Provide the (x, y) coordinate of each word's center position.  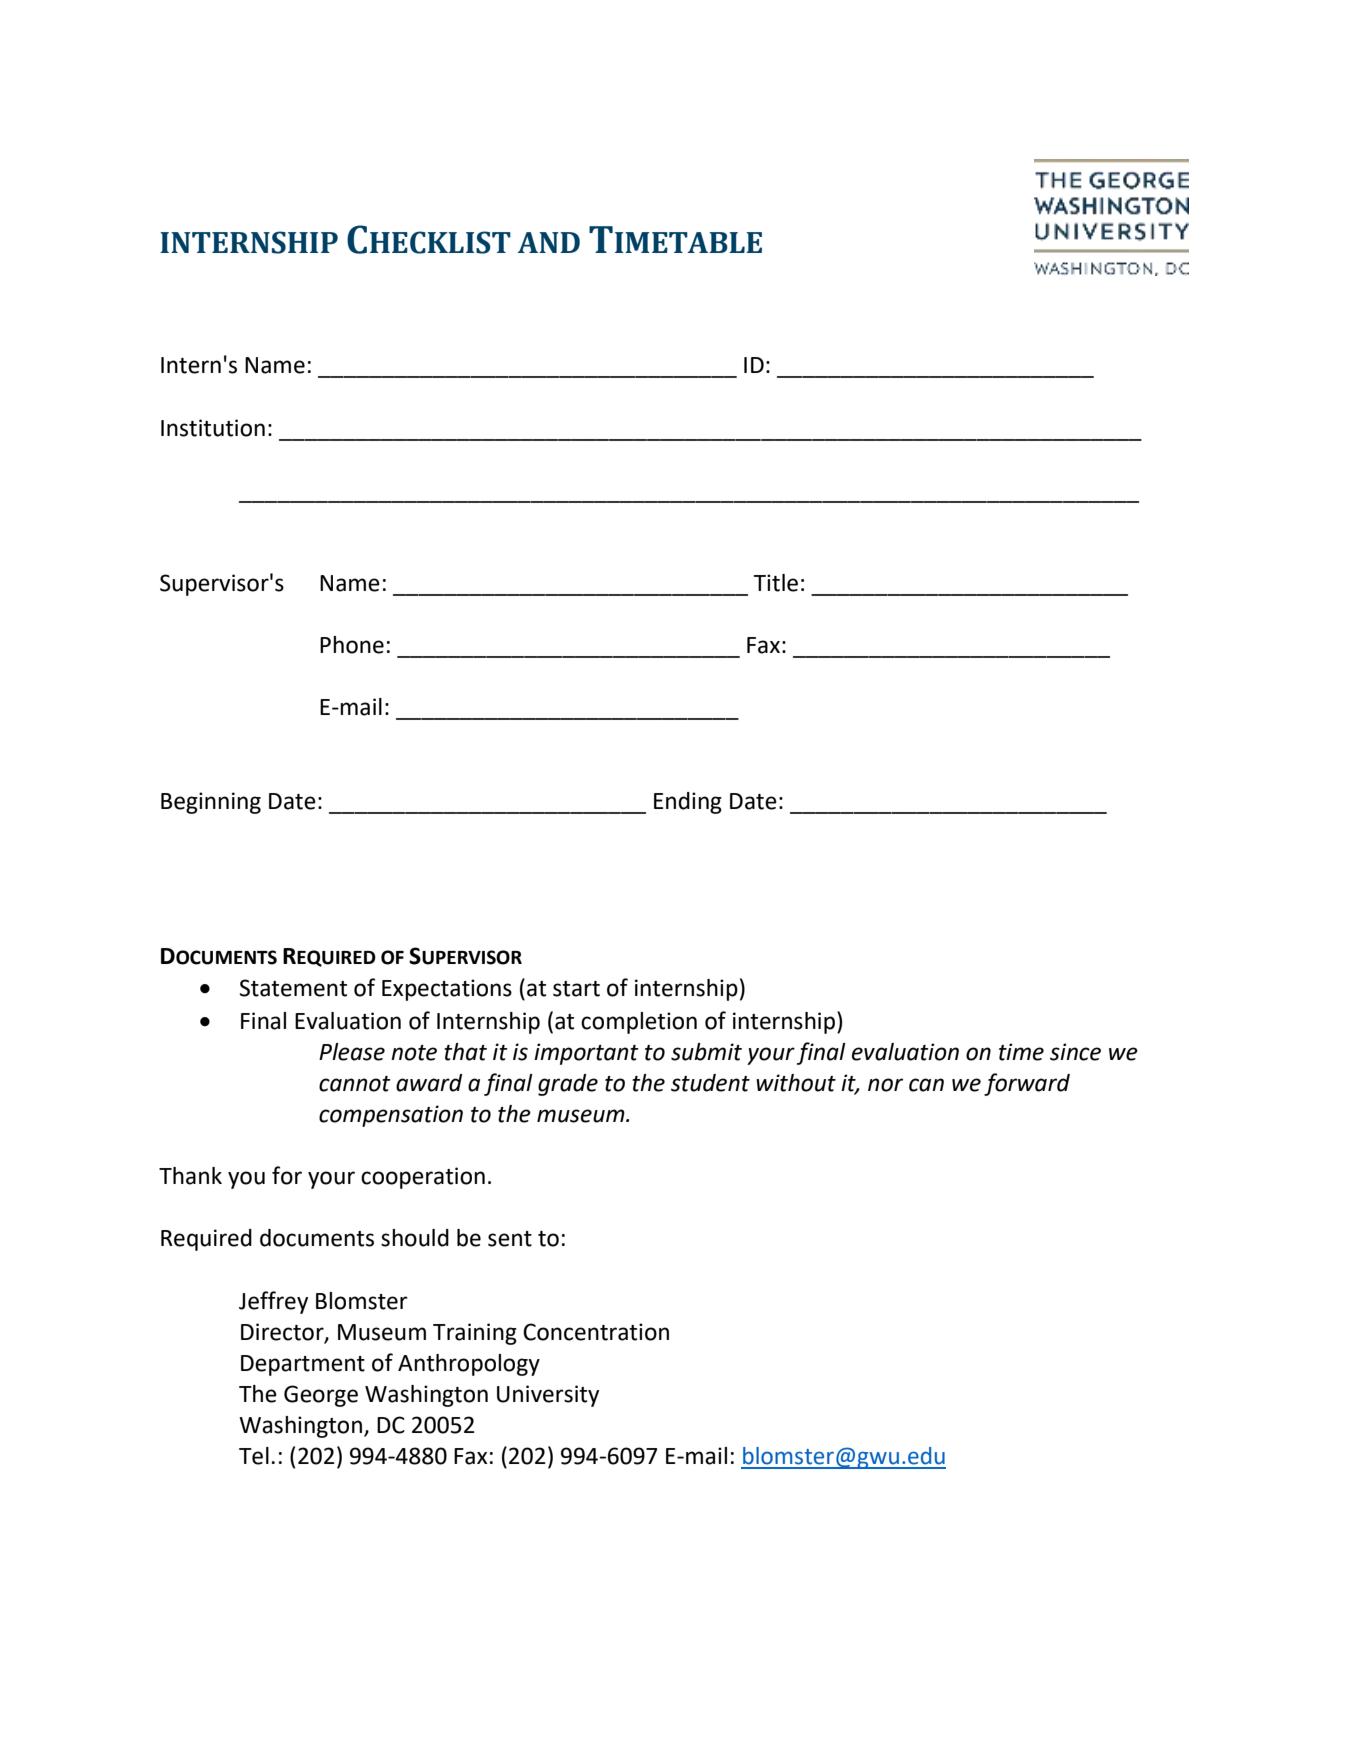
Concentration (596, 1332)
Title (776, 583)
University (548, 1396)
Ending (688, 803)
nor (885, 1085)
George (321, 1396)
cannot (355, 1084)
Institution (213, 428)
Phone (352, 645)
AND (549, 242)
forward (1027, 1084)
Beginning (211, 803)
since (1075, 1052)
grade (568, 1085)
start (576, 989)
